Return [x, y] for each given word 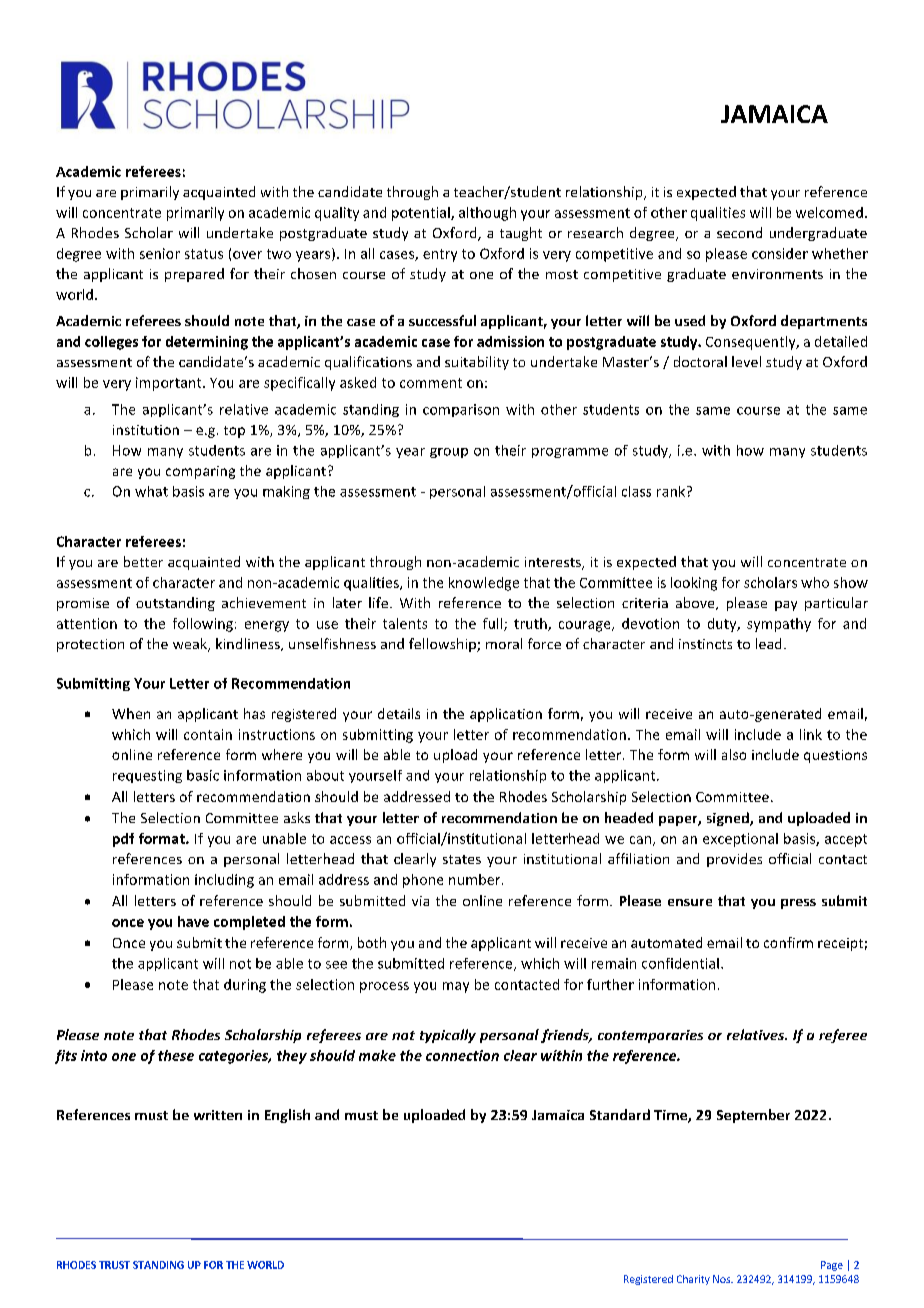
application [506, 715]
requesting [147, 776]
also [734, 754]
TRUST [114, 1265]
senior [160, 253]
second [739, 232]
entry [440, 255]
